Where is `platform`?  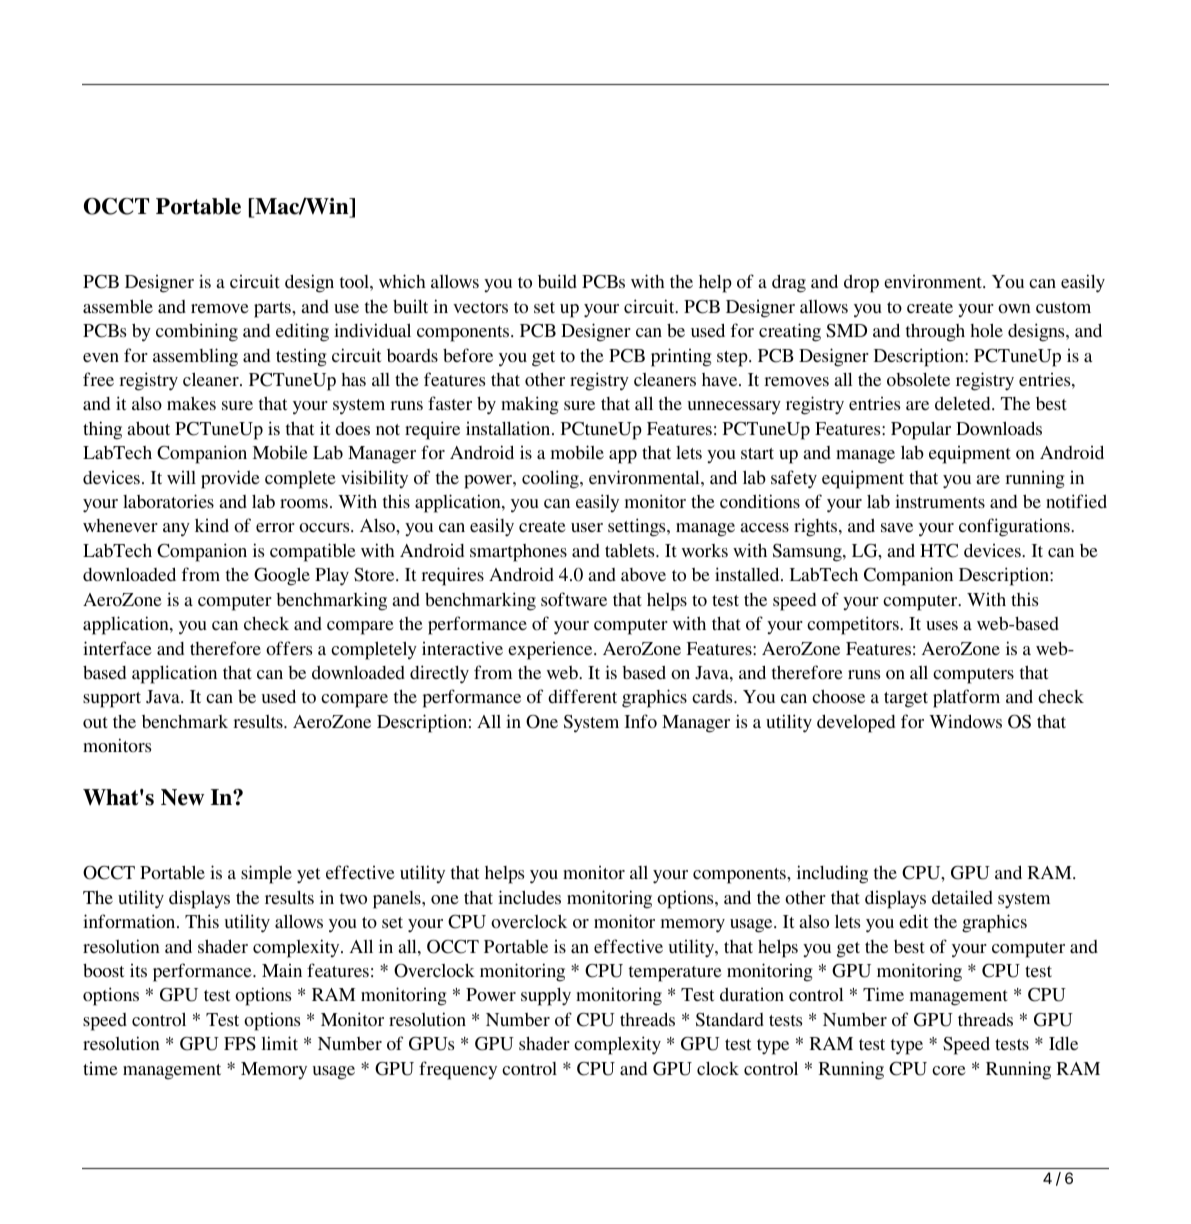 platform is located at coordinates (966, 698).
